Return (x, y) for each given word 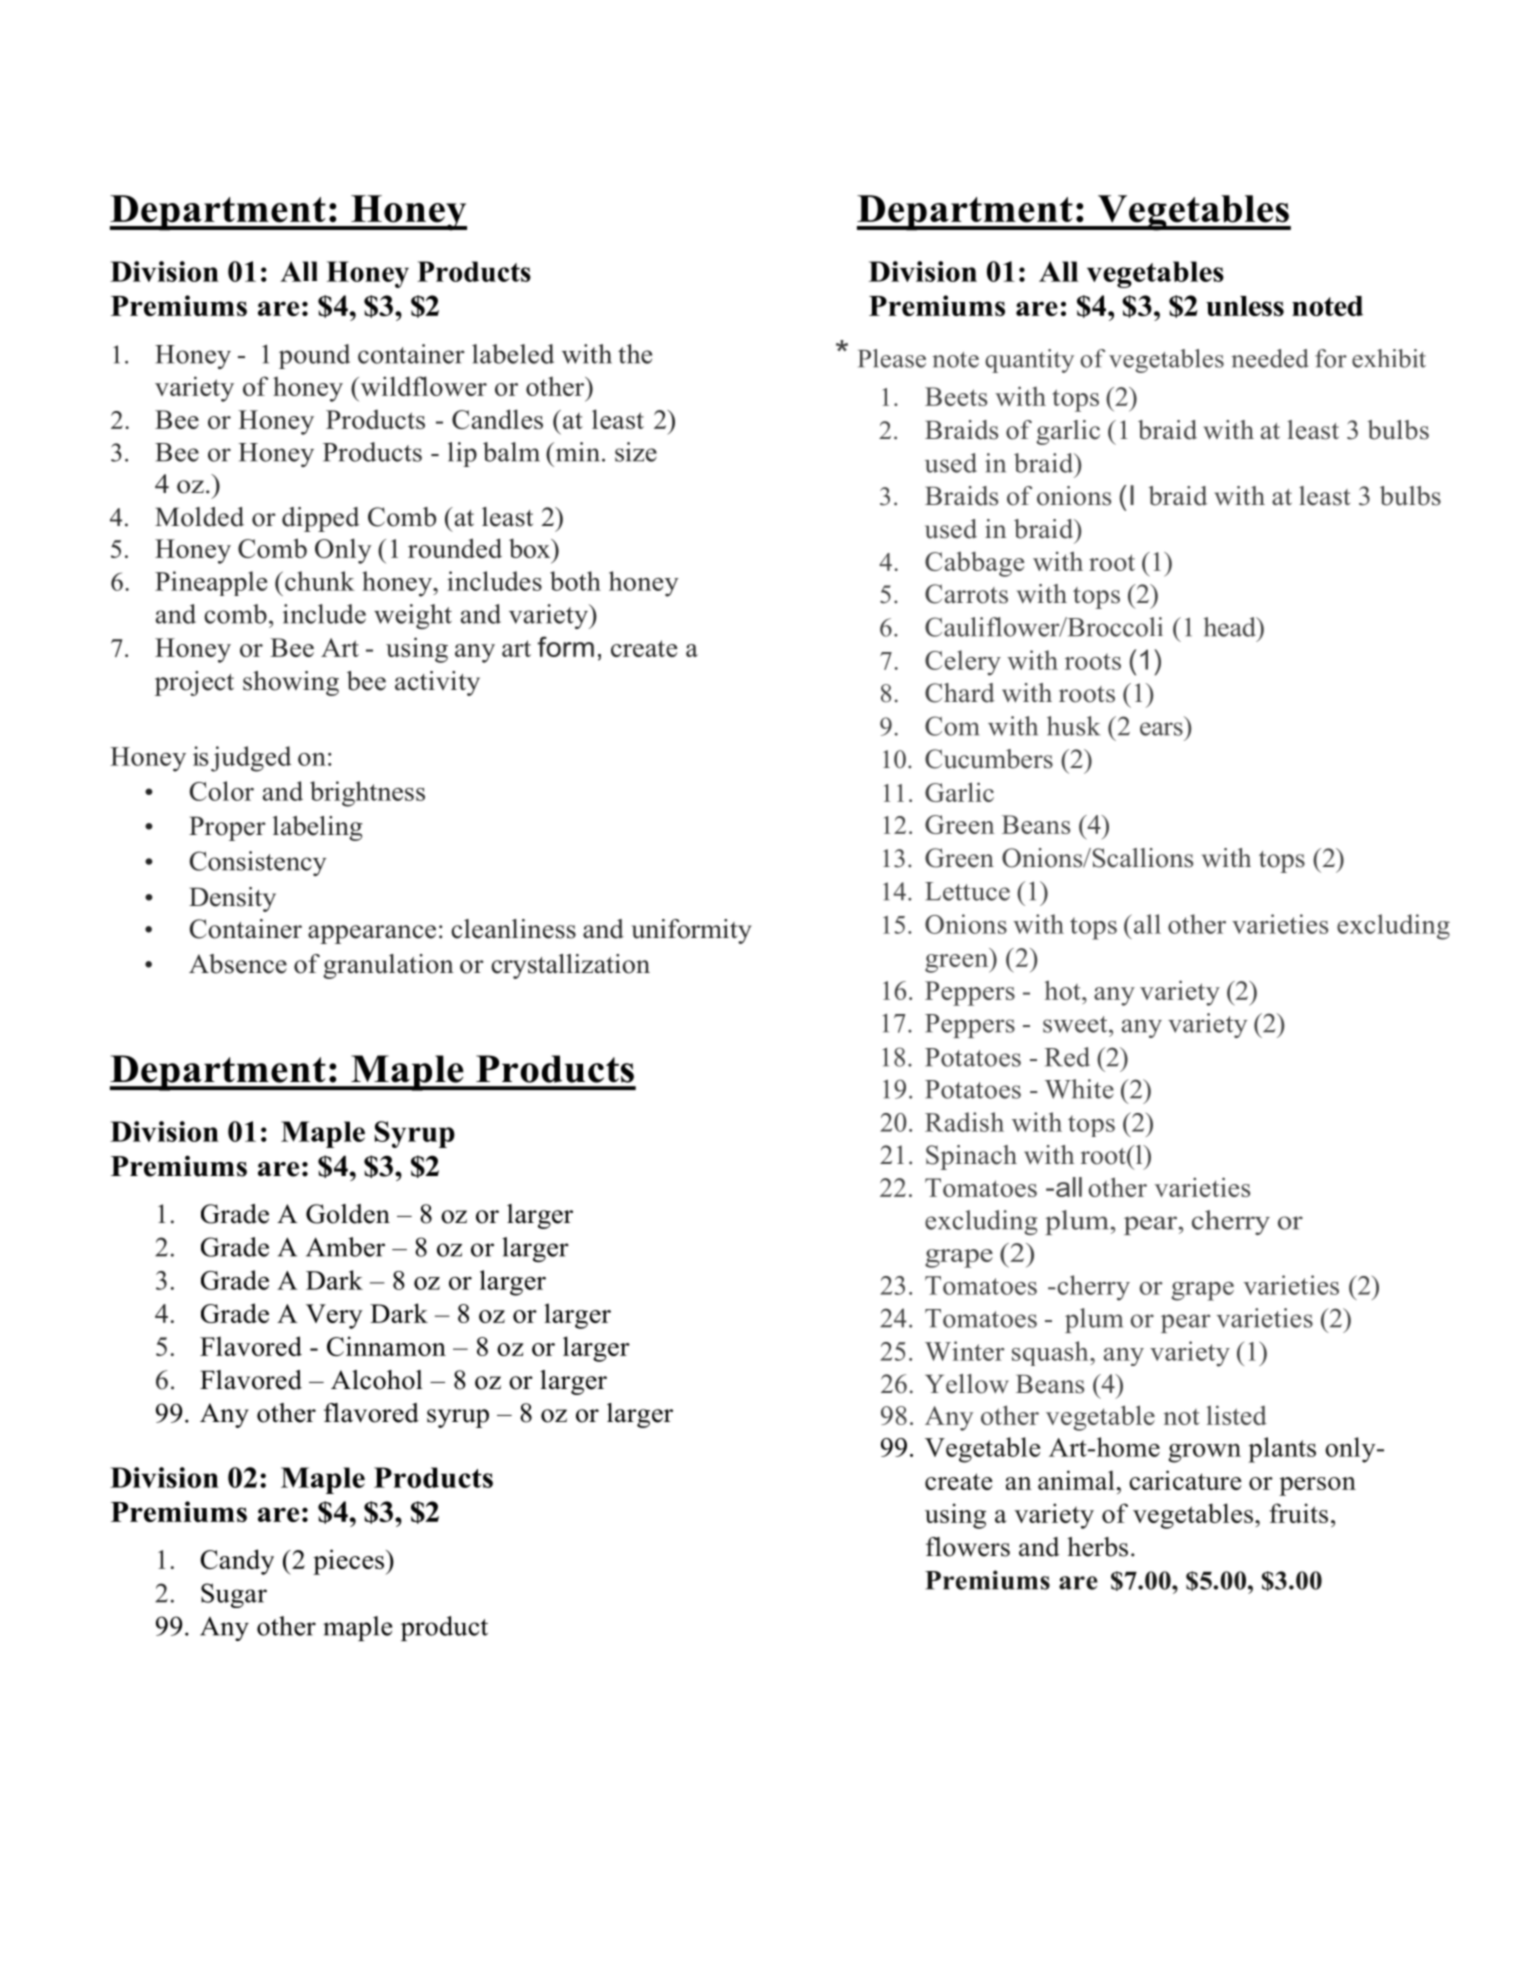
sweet (1076, 1024)
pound (314, 356)
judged (251, 759)
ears (1161, 729)
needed (1270, 358)
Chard (960, 693)
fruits (1298, 1513)
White (1079, 1089)
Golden (348, 1214)
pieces (348, 1562)
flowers (968, 1547)
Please (892, 358)
